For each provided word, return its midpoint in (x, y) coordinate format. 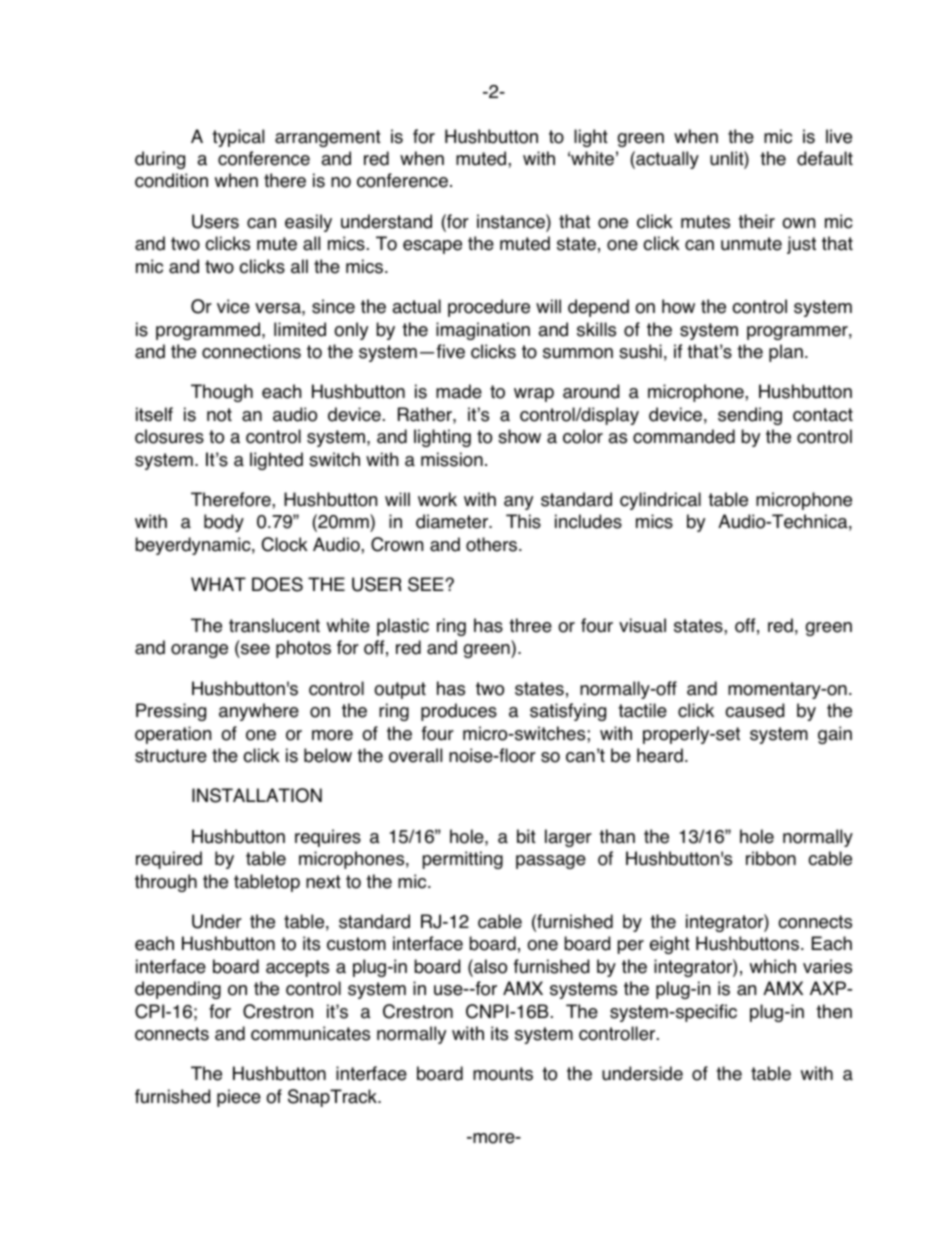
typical (238, 138)
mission (452, 459)
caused (754, 710)
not (219, 415)
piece (239, 1098)
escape (432, 247)
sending (750, 416)
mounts (503, 1074)
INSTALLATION (257, 795)
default (825, 158)
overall (415, 755)
